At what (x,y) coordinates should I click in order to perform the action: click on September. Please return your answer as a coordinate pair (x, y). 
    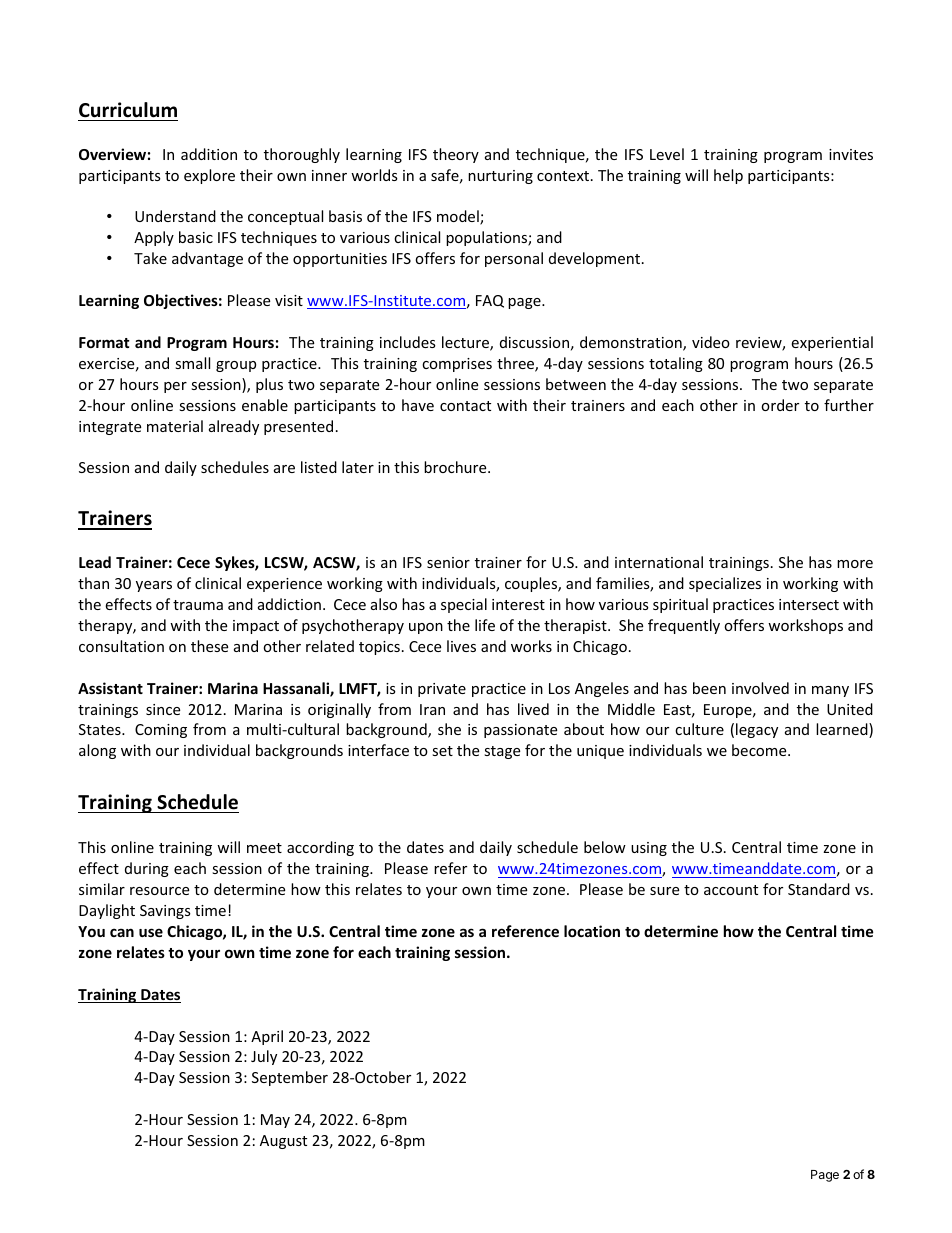
    Looking at the image, I should click on (290, 1078).
